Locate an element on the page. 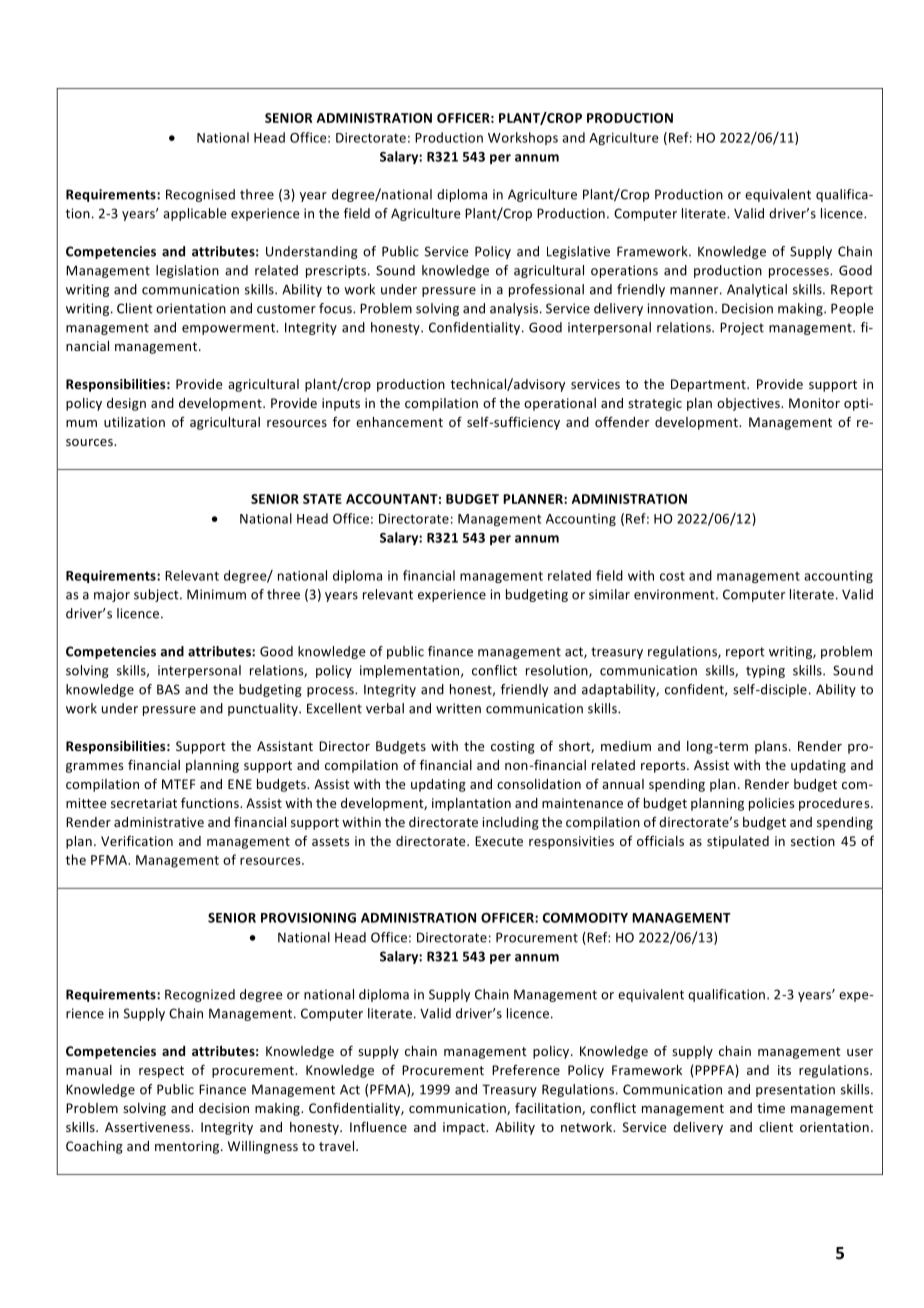 This image has width=924, height=1308. impact is located at coordinates (465, 1128).
